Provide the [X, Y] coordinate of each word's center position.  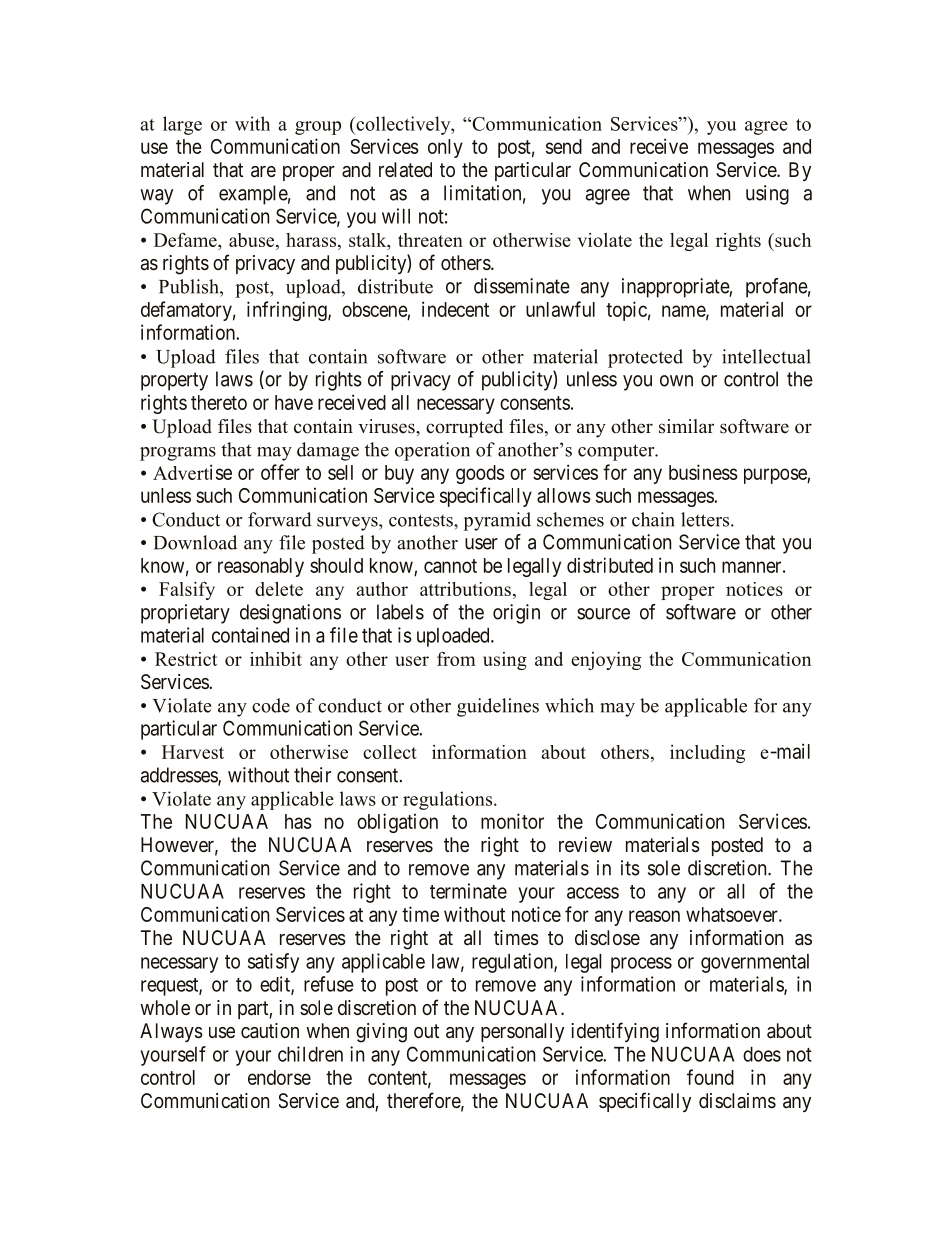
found [710, 1077]
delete [279, 589]
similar [686, 426]
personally [522, 1032]
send [564, 146]
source [603, 614]
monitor [512, 821]
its [630, 868]
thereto [219, 402]
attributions [465, 589]
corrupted [464, 428]
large [182, 125]
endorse [279, 1077]
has [298, 821]
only [445, 148]
